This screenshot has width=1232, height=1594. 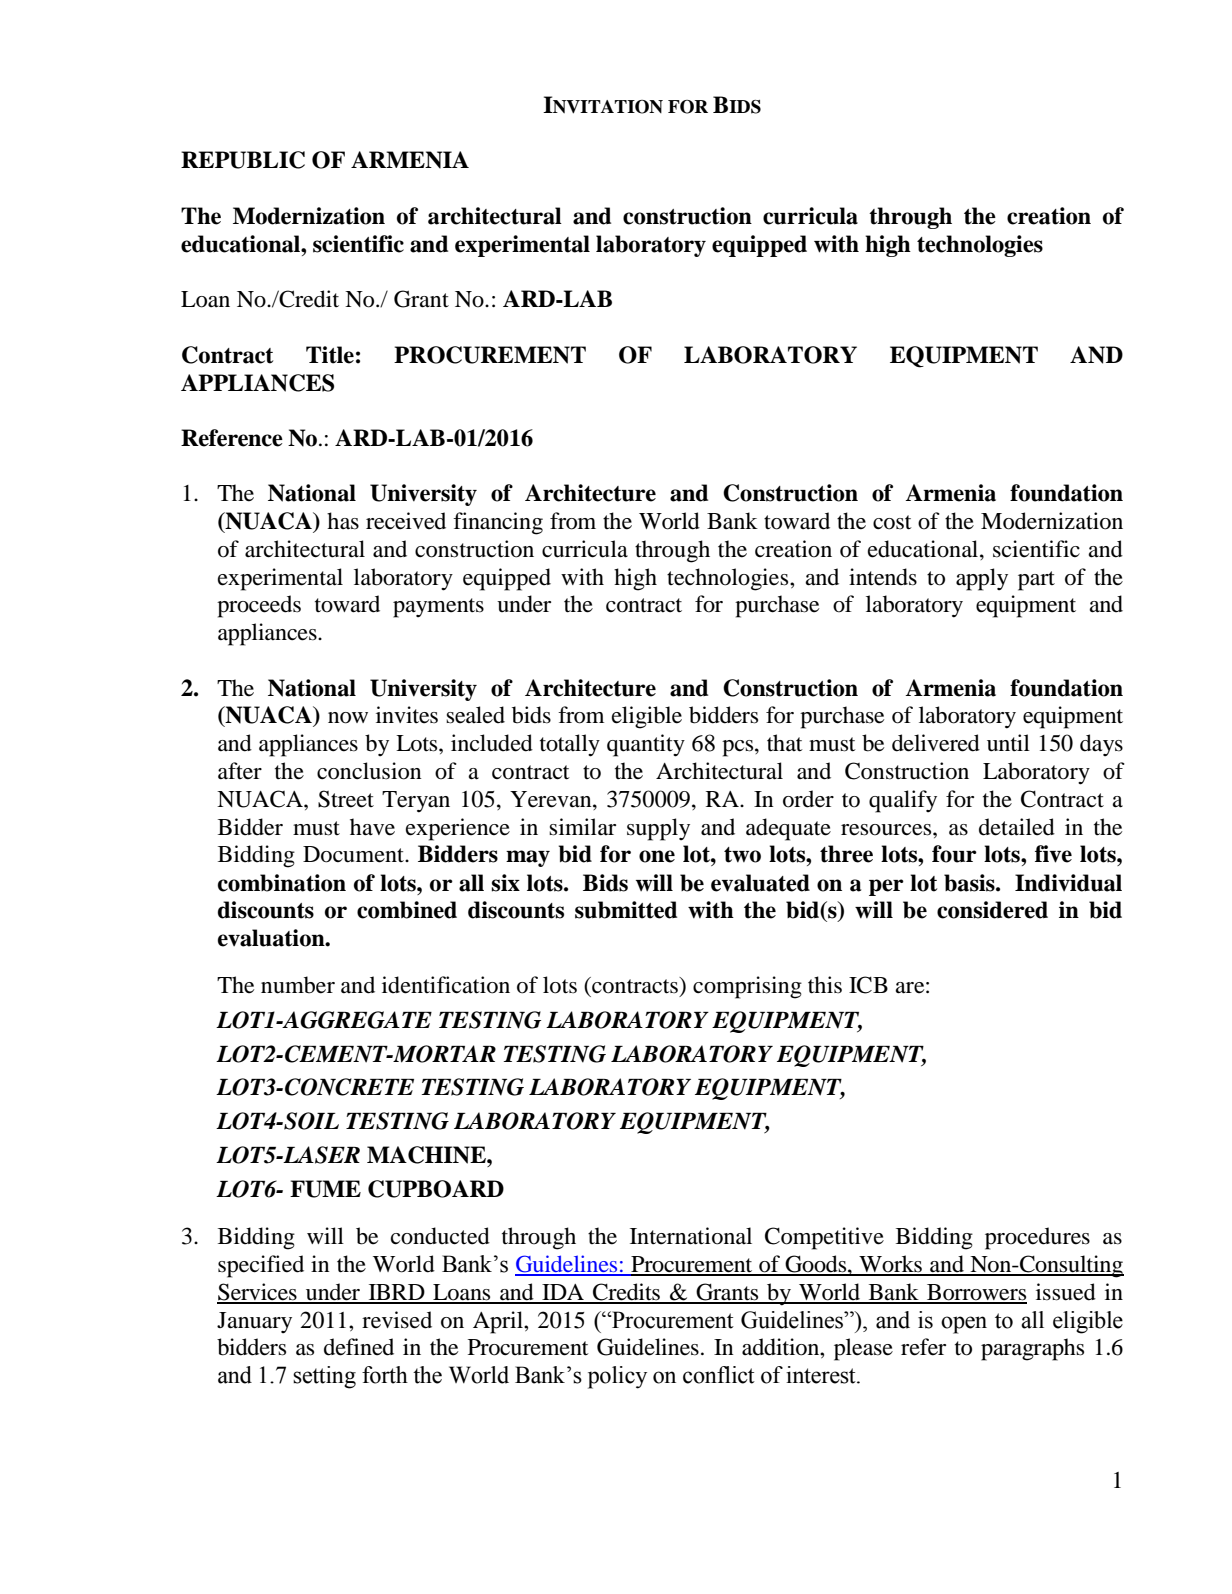 I want to click on defined, so click(x=359, y=1347).
